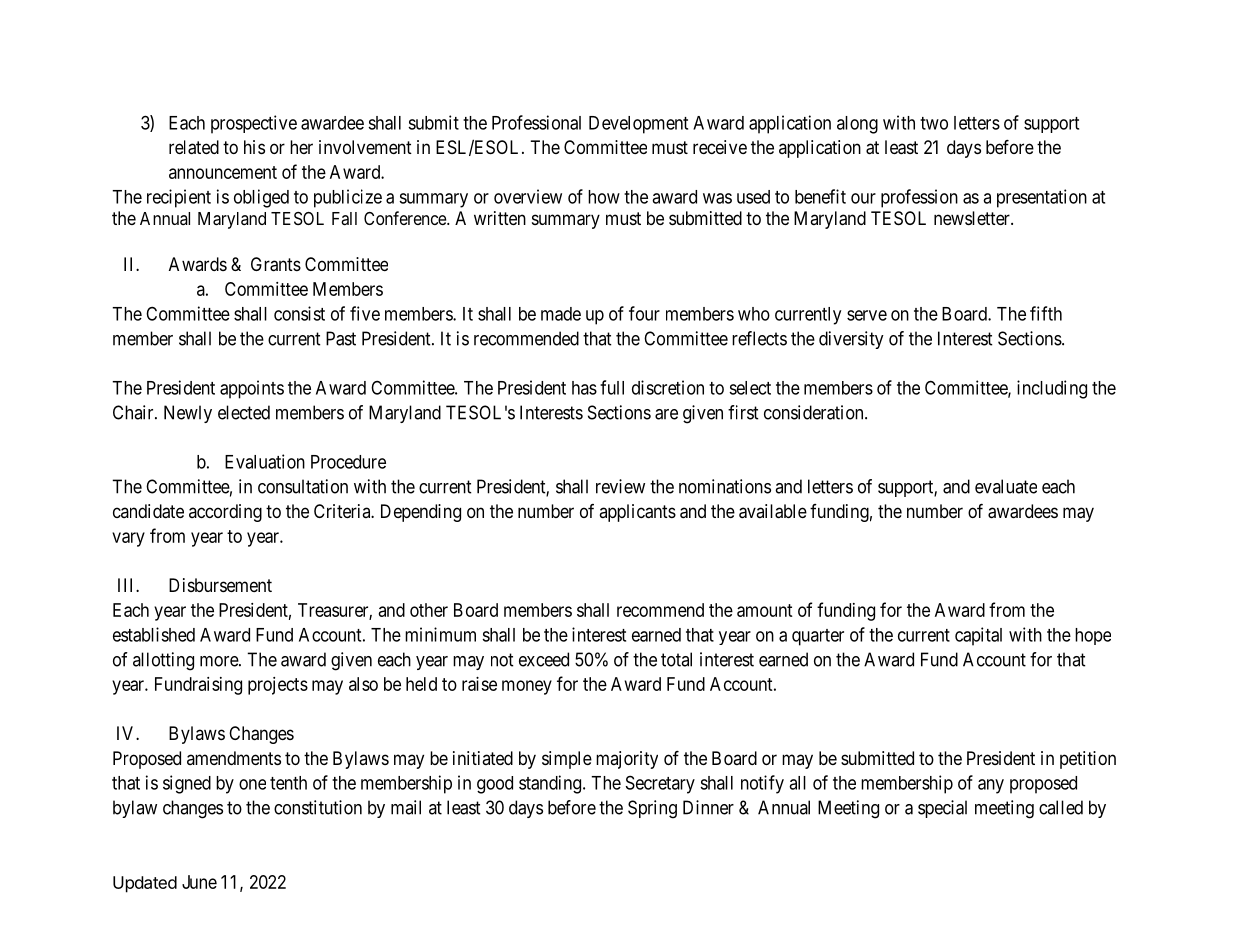  Describe the element at coordinates (652, 809) in the screenshot. I see `Spring` at that location.
